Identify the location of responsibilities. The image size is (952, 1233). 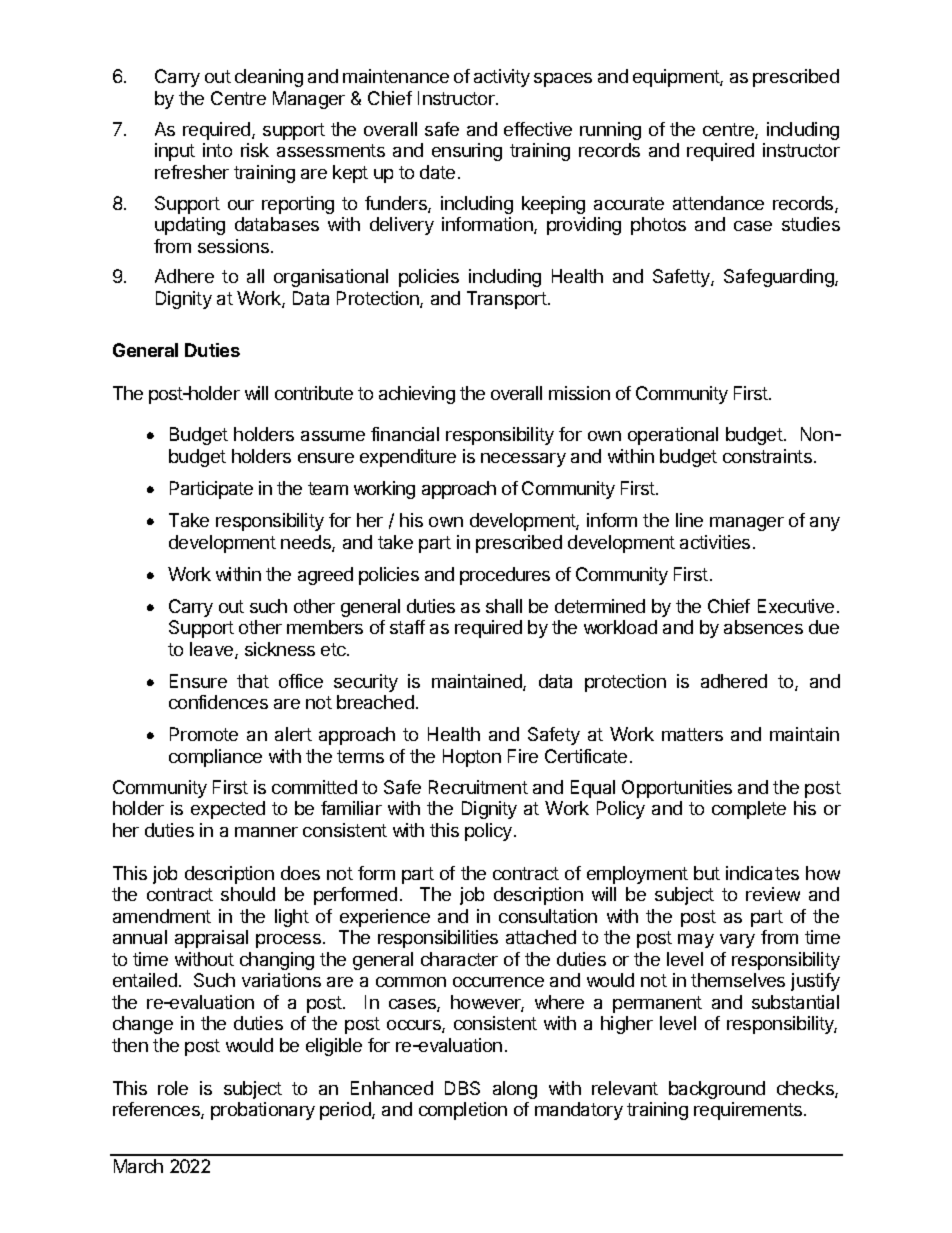
(438, 939).
